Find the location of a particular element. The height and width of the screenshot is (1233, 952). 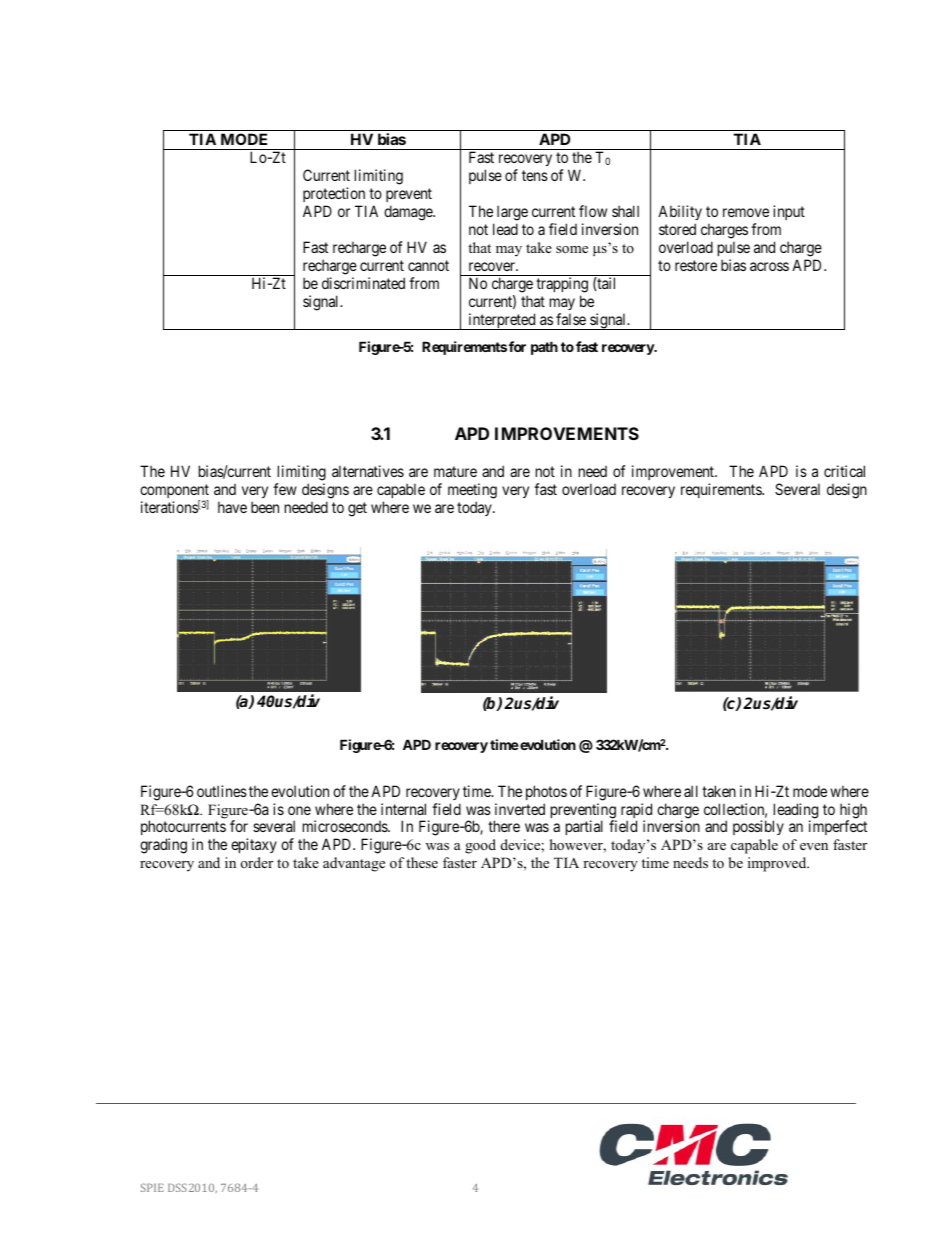

photos is located at coordinates (546, 792).
